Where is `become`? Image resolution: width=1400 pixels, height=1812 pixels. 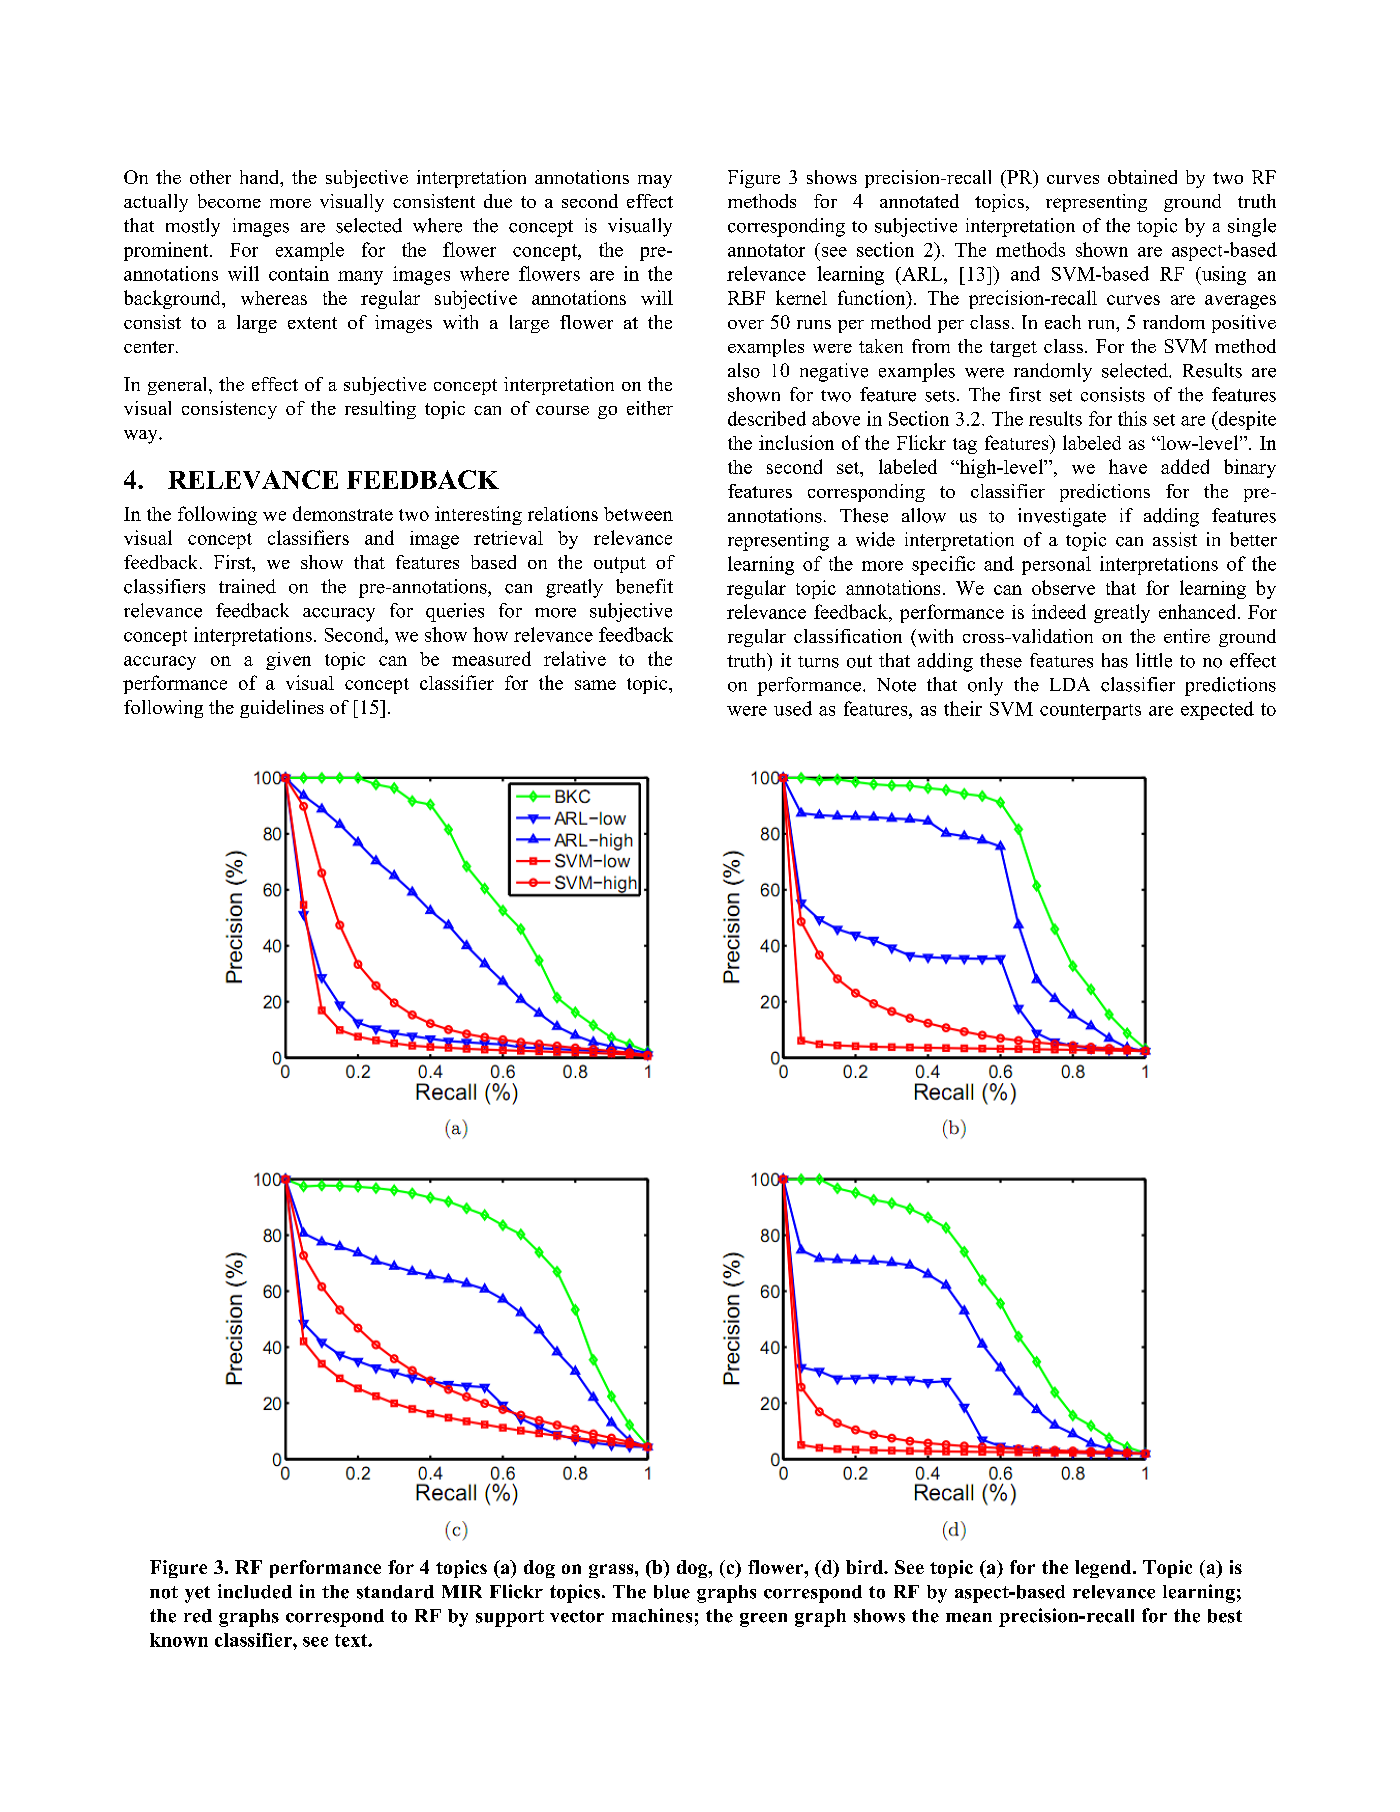
become is located at coordinates (229, 201).
